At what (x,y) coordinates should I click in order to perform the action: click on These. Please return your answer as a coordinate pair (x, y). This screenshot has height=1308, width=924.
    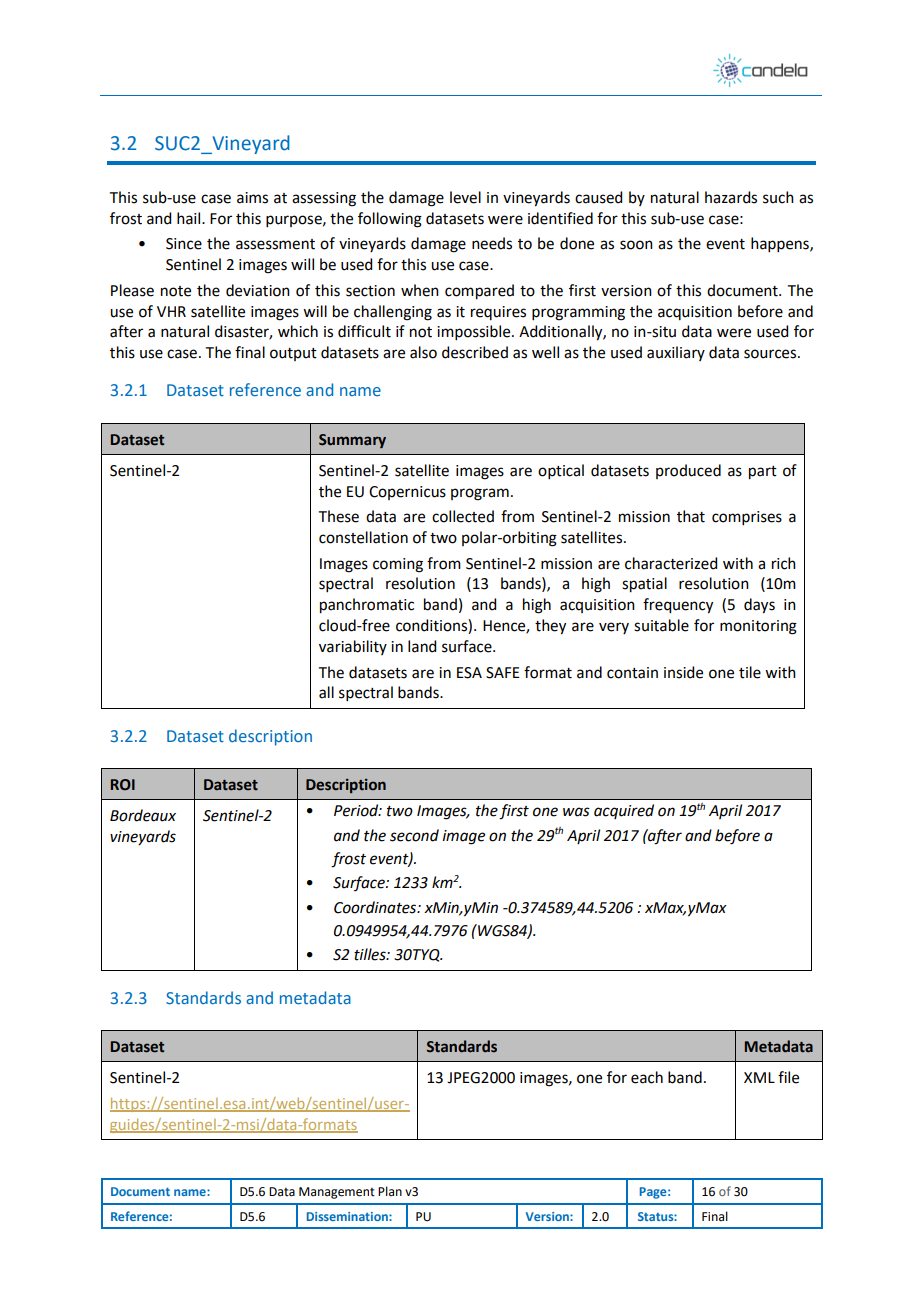
    Looking at the image, I should click on (339, 516).
